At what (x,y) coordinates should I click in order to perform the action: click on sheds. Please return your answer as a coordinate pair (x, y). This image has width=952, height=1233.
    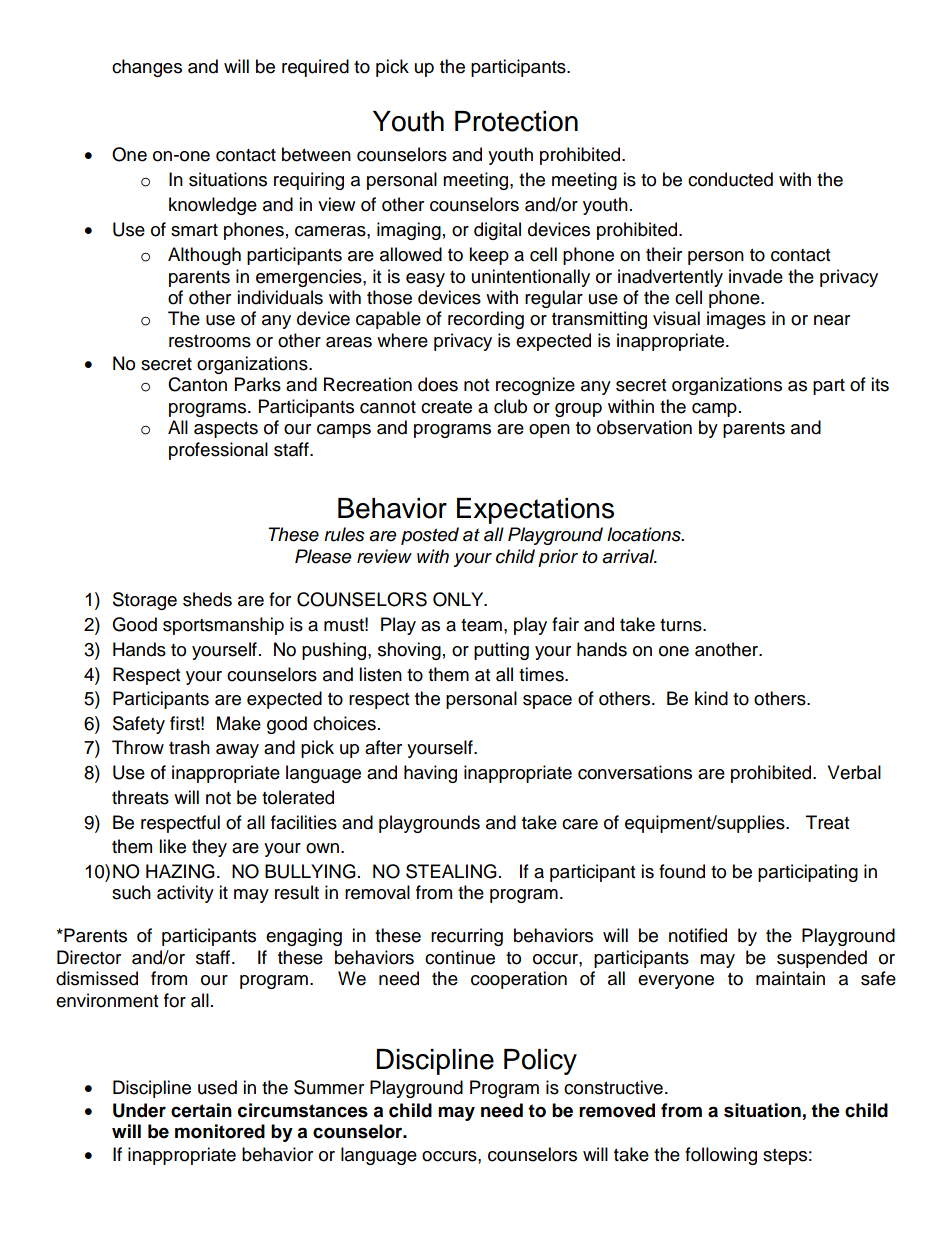
    Looking at the image, I should click on (207, 599).
